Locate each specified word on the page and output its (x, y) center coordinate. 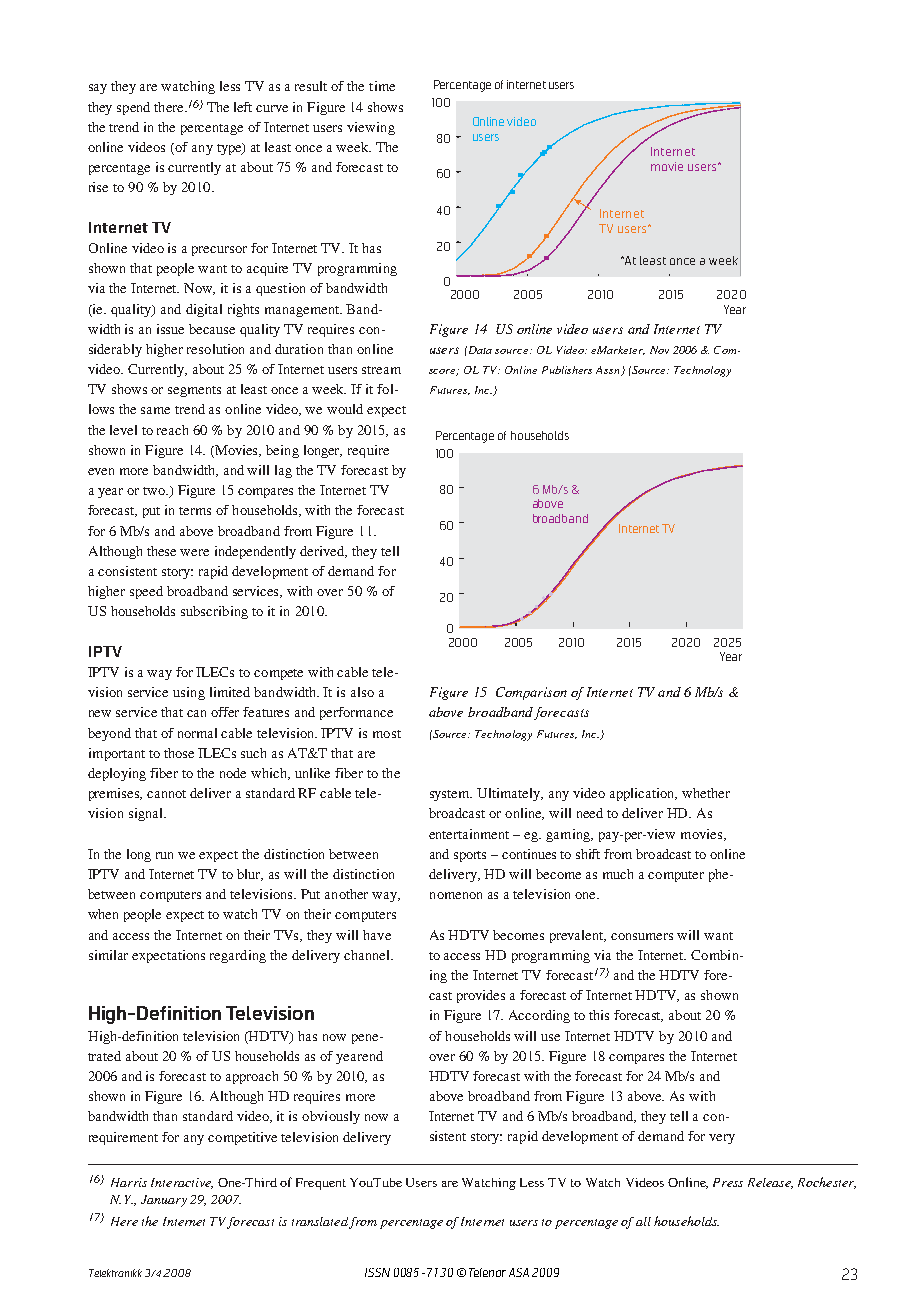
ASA (519, 1272)
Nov (659, 350)
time (382, 86)
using (189, 693)
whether (706, 793)
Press (728, 1182)
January (164, 1201)
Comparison (531, 693)
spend (133, 108)
